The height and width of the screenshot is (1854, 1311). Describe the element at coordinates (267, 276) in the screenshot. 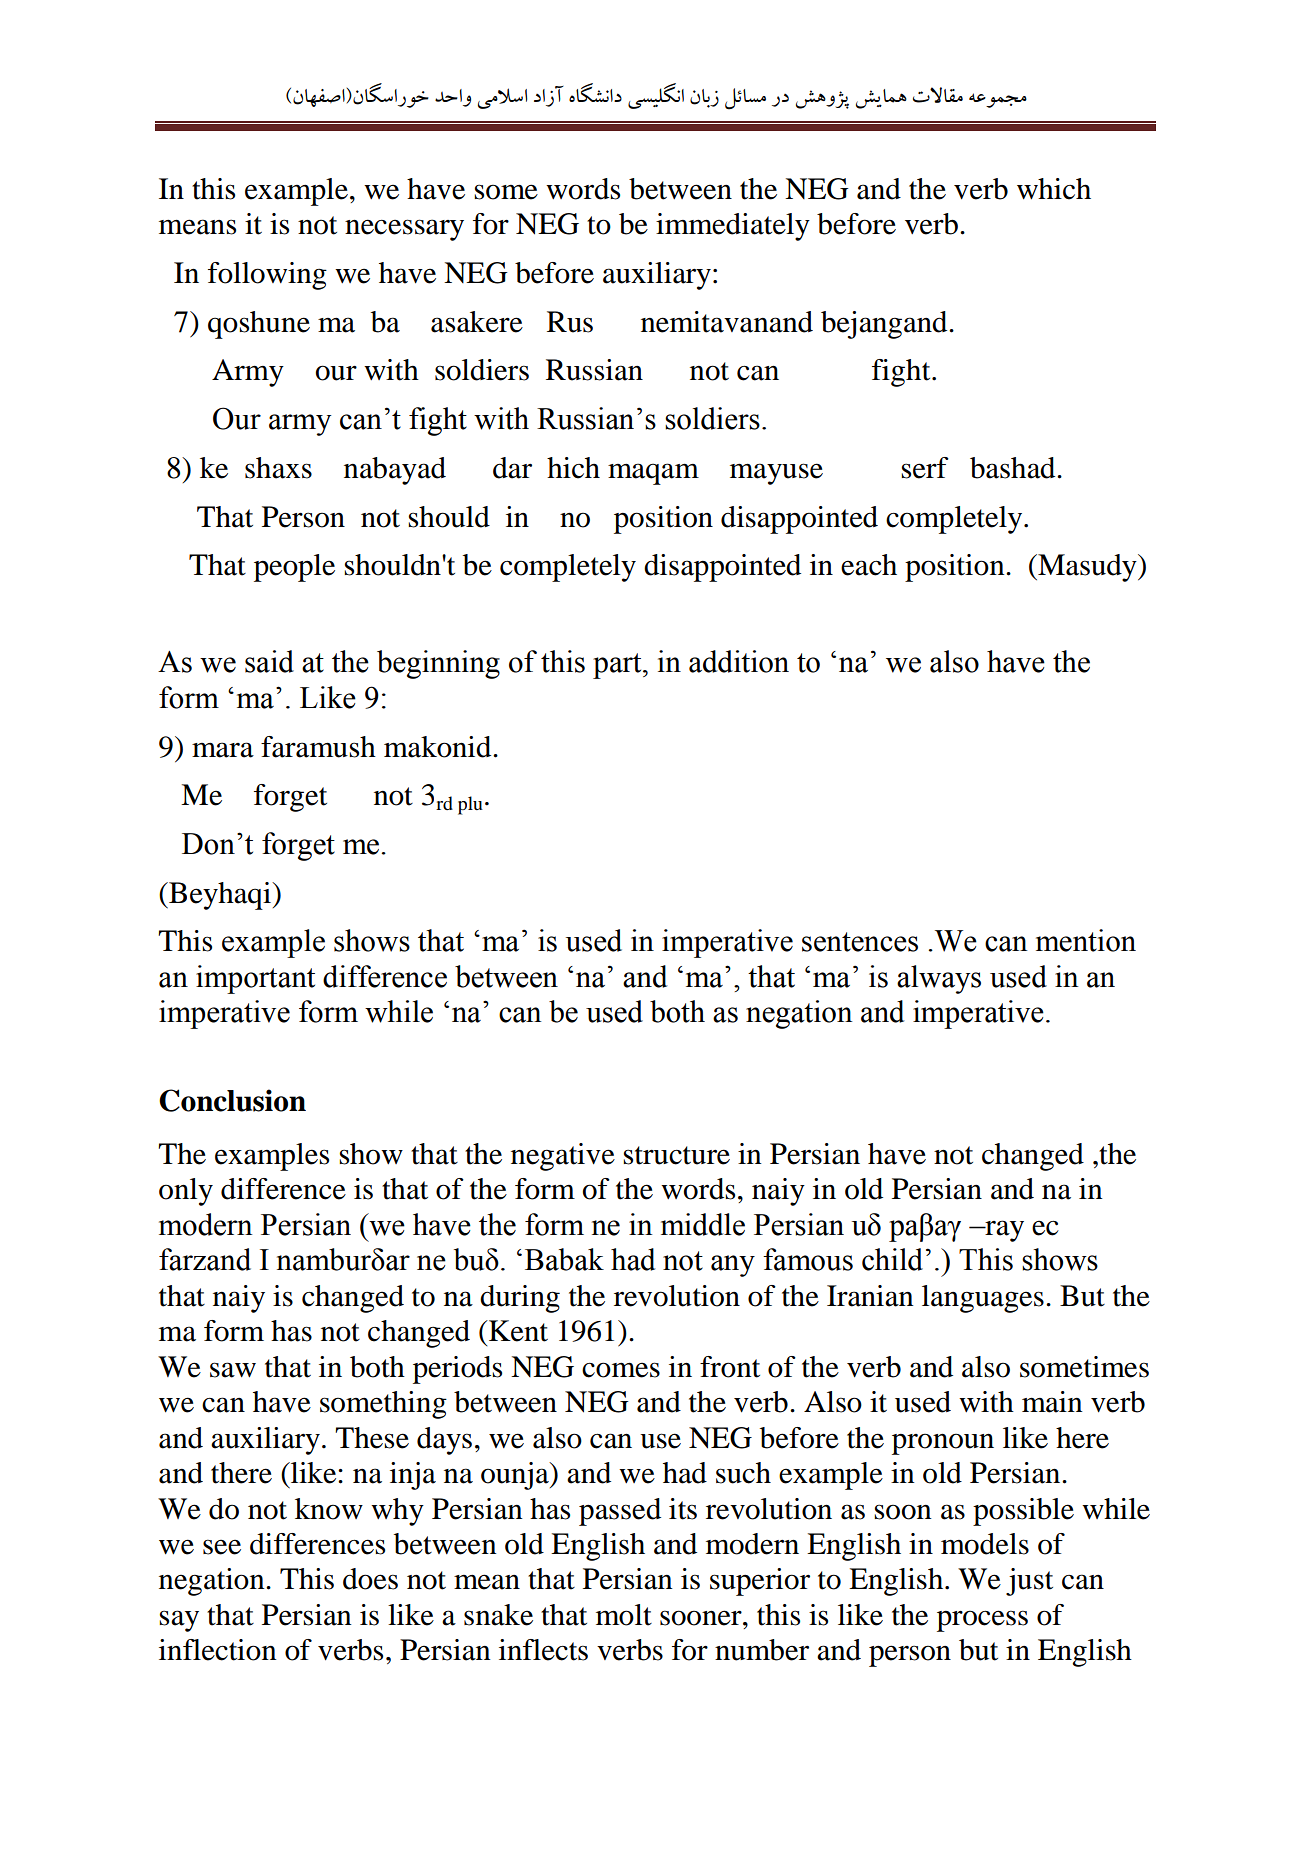

I see `following` at that location.
